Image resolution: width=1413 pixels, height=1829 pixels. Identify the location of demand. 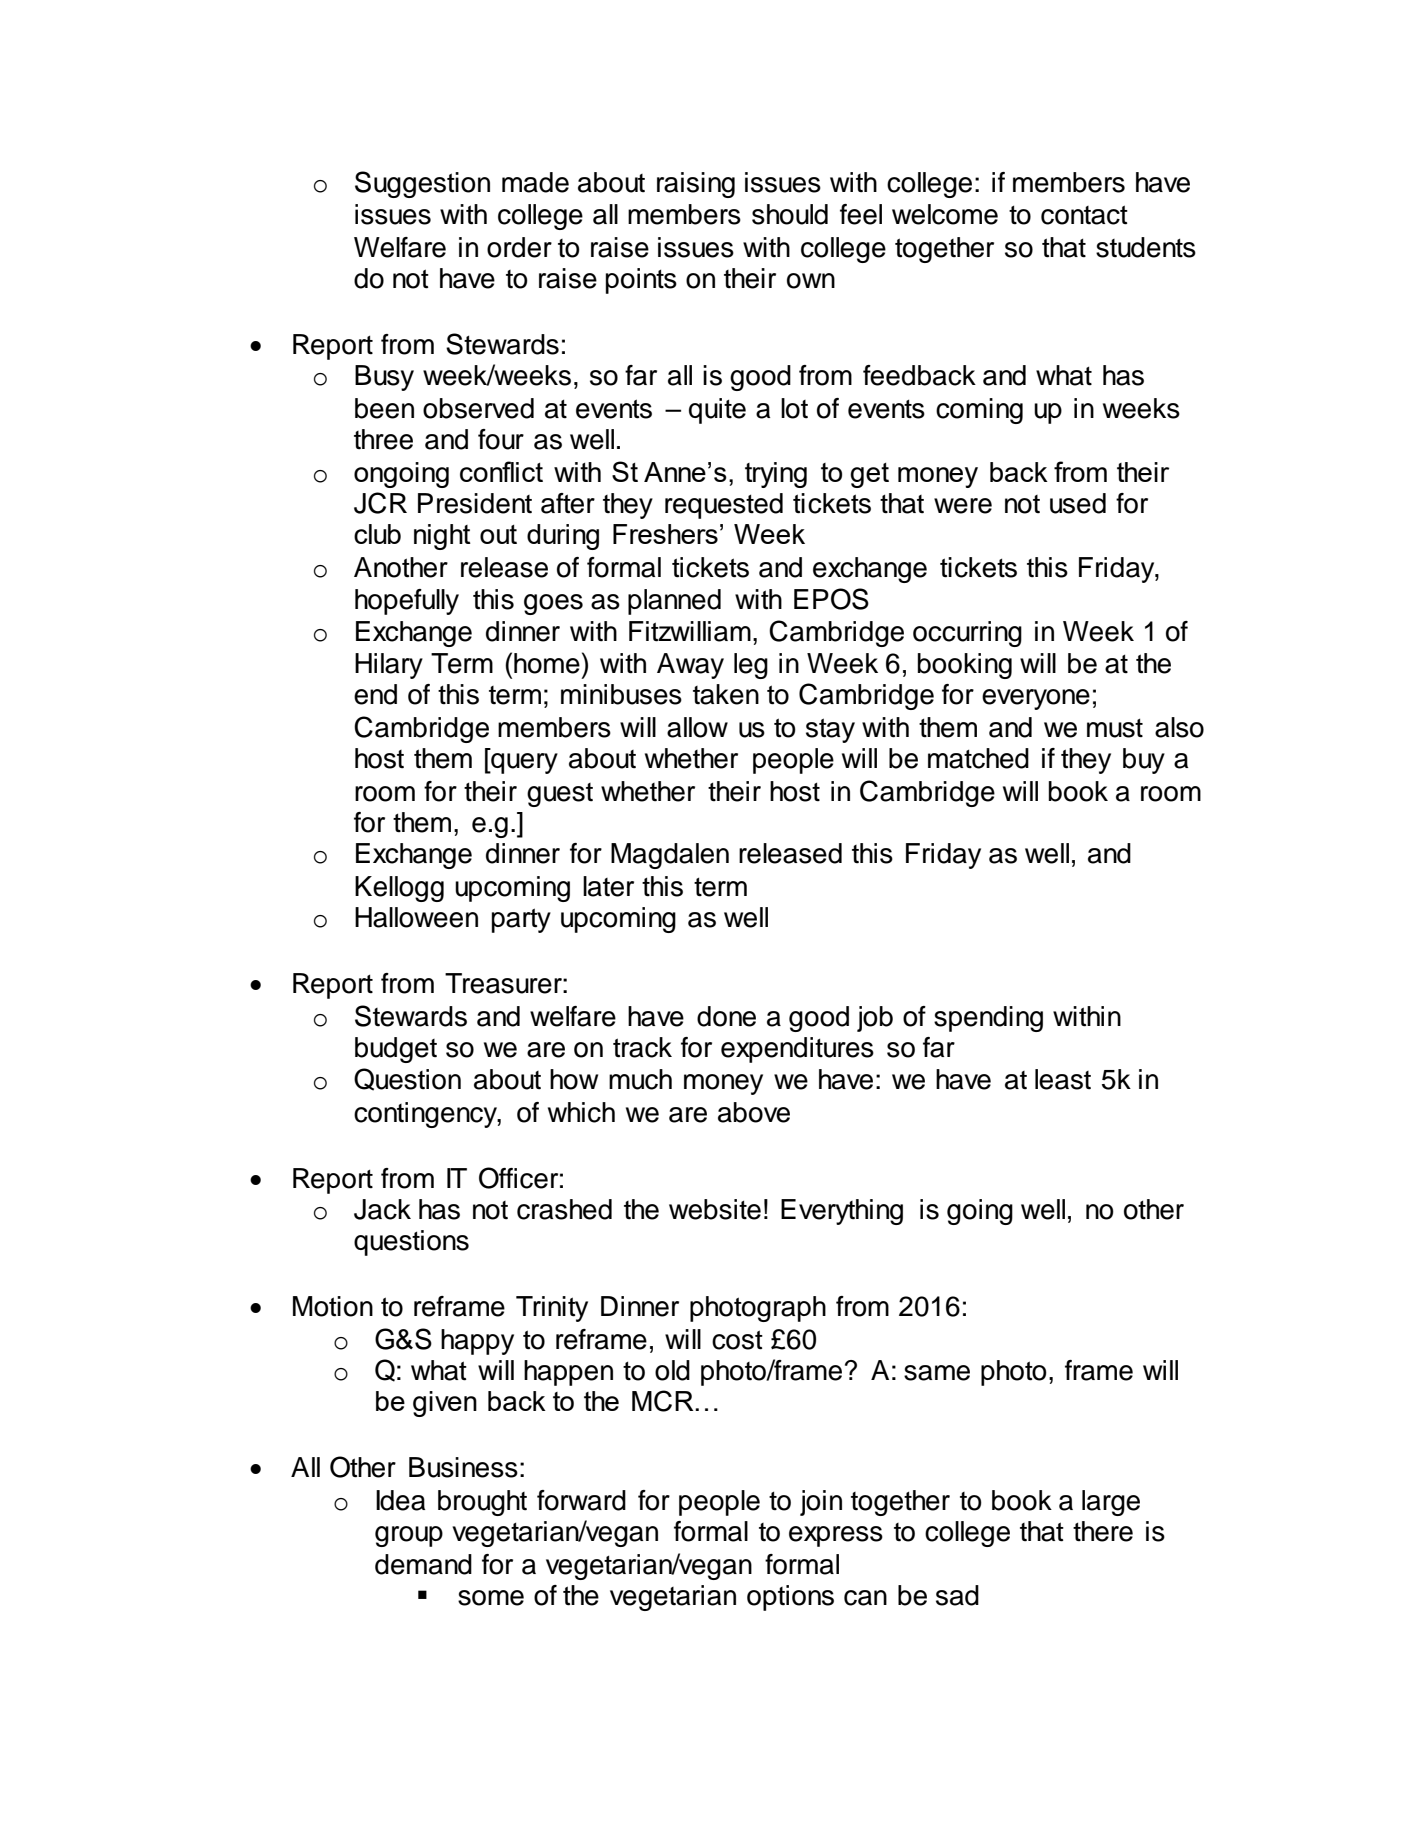
(423, 1564).
